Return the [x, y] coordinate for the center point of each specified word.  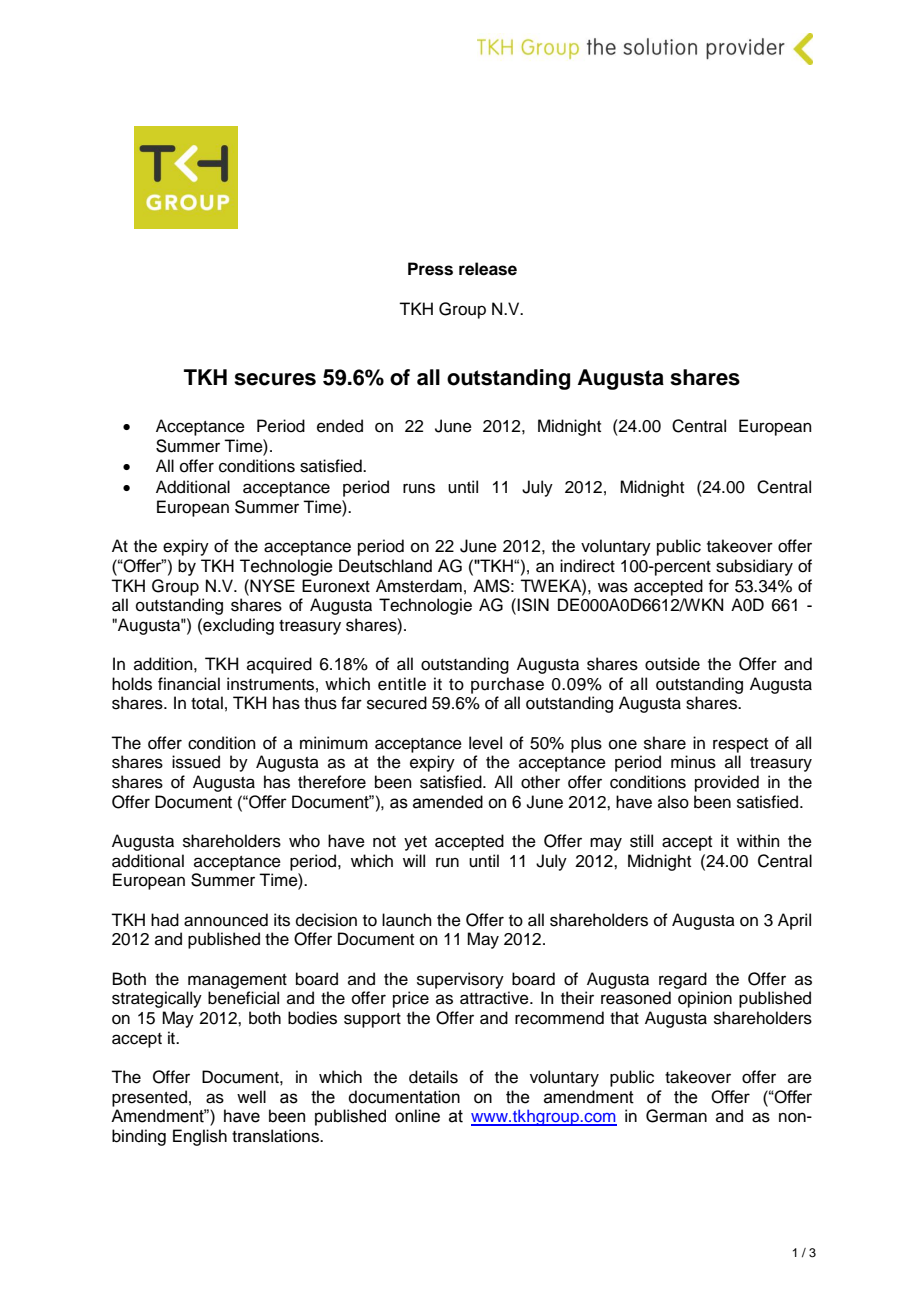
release [488, 269]
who [304, 841]
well [251, 1097]
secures [275, 379]
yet [415, 843]
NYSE [271, 586]
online [417, 1116]
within [758, 840]
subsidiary [754, 567]
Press [430, 269]
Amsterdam [419, 586]
